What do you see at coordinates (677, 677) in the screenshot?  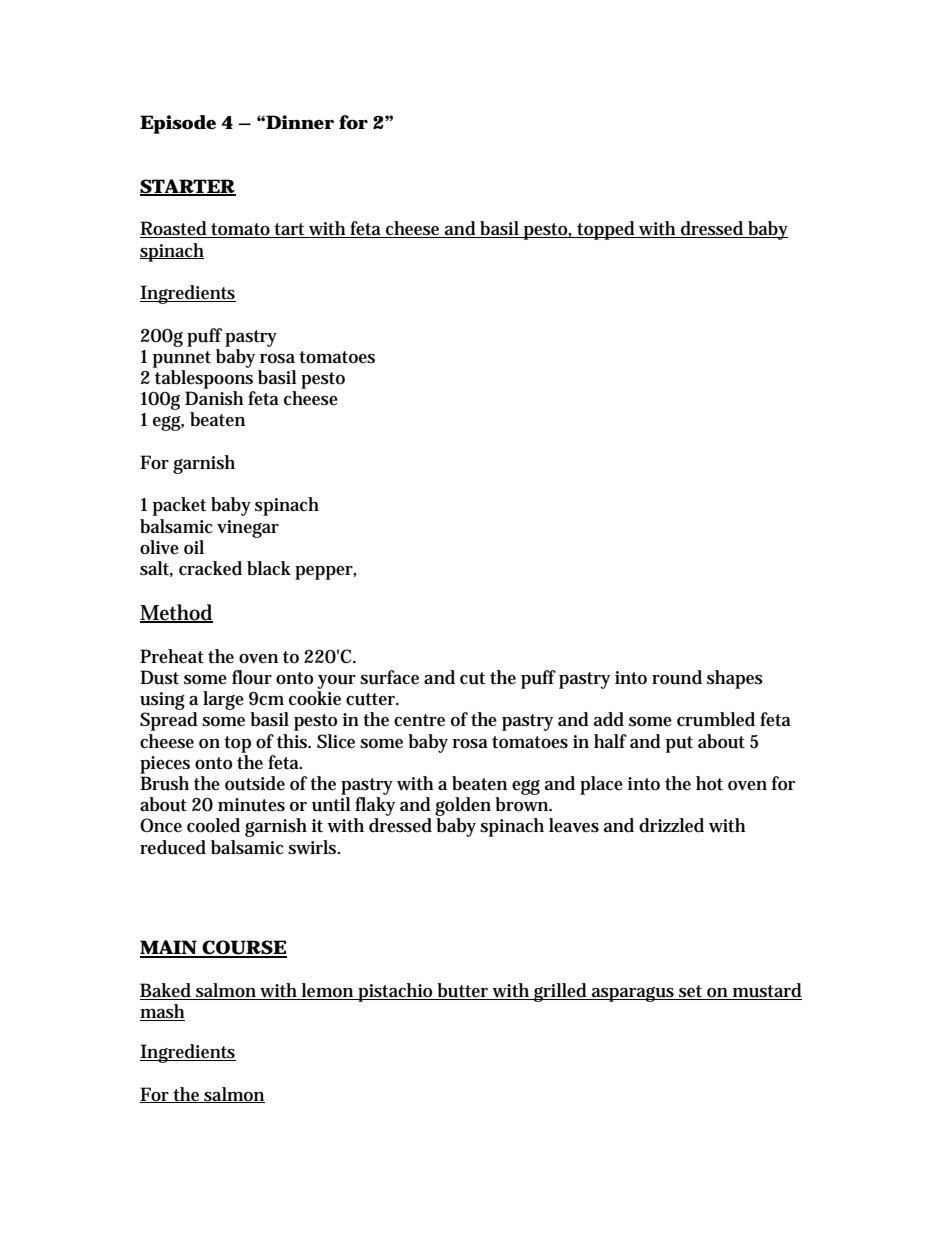 I see `round` at bounding box center [677, 677].
